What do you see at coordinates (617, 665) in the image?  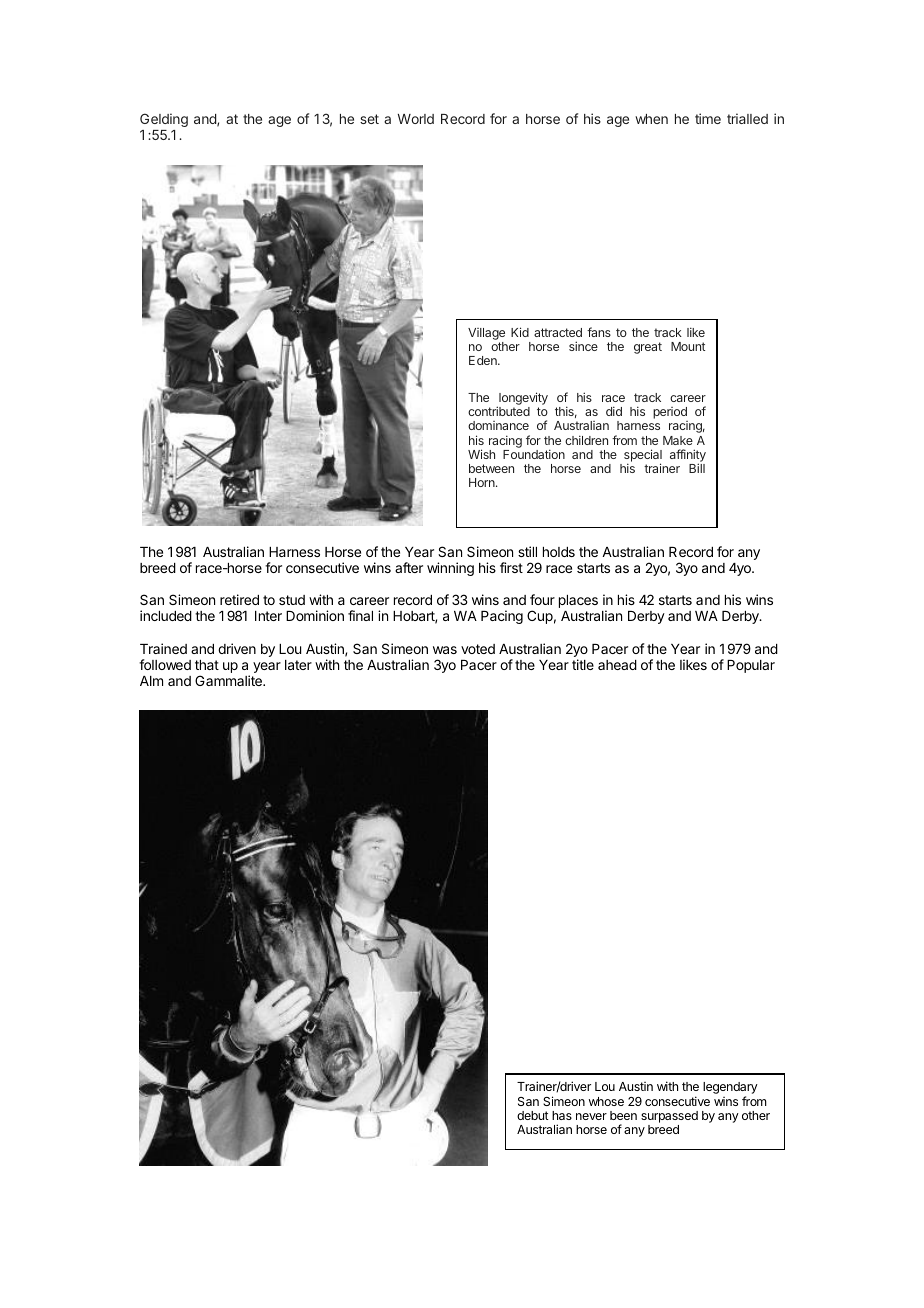 I see `ahead` at bounding box center [617, 665].
